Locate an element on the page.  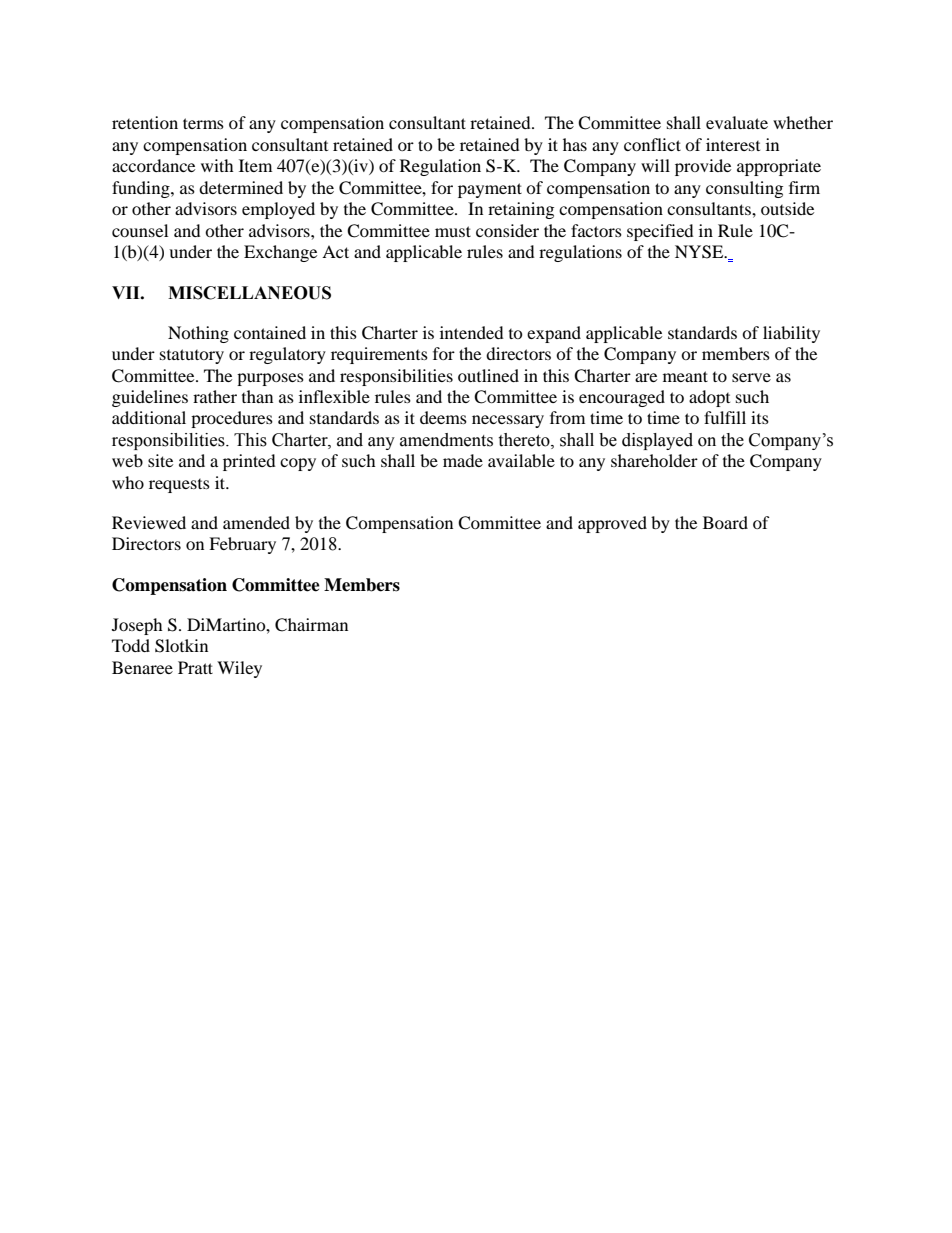
adopt is located at coordinates (709, 398).
